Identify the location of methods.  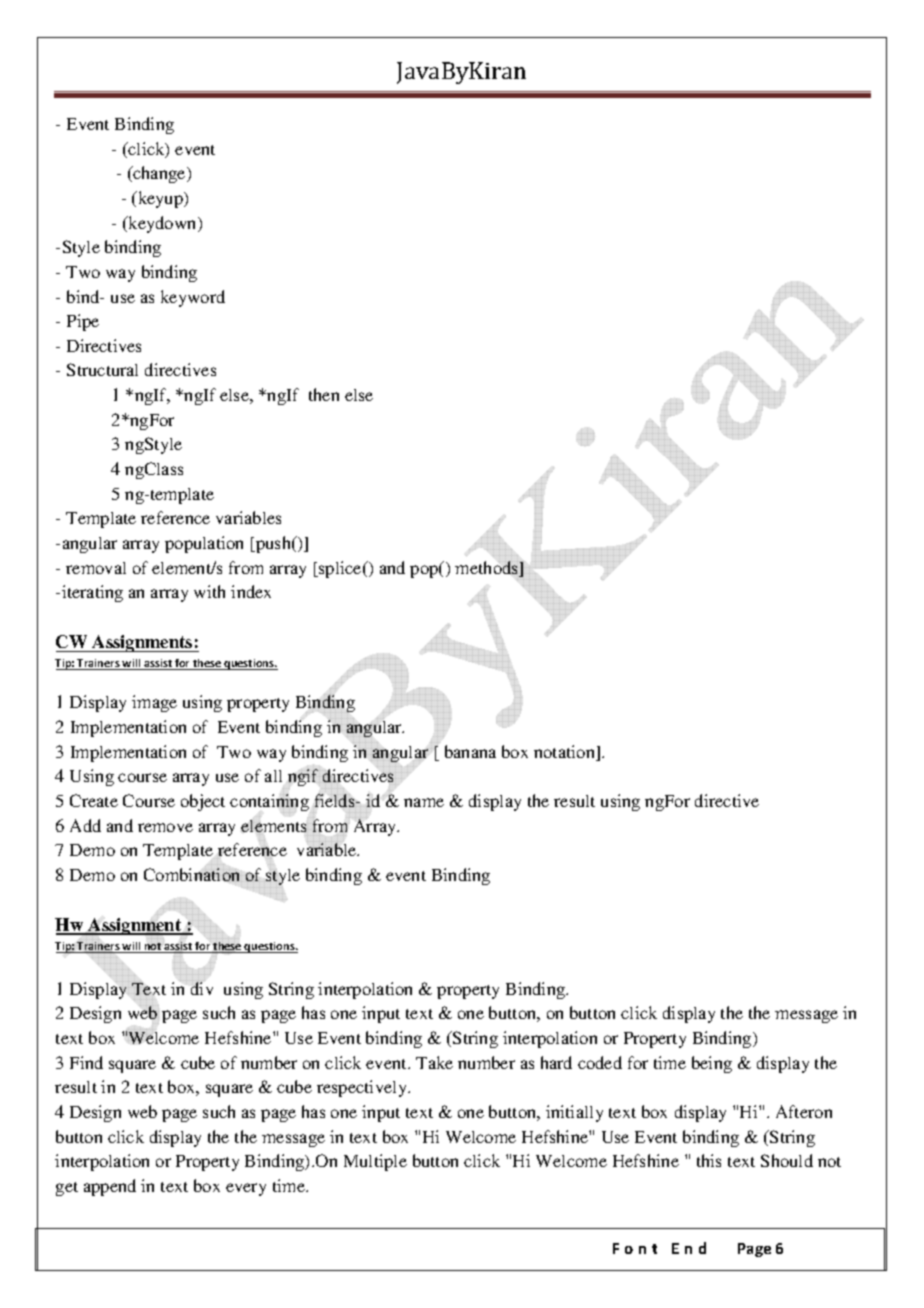
(488, 569).
